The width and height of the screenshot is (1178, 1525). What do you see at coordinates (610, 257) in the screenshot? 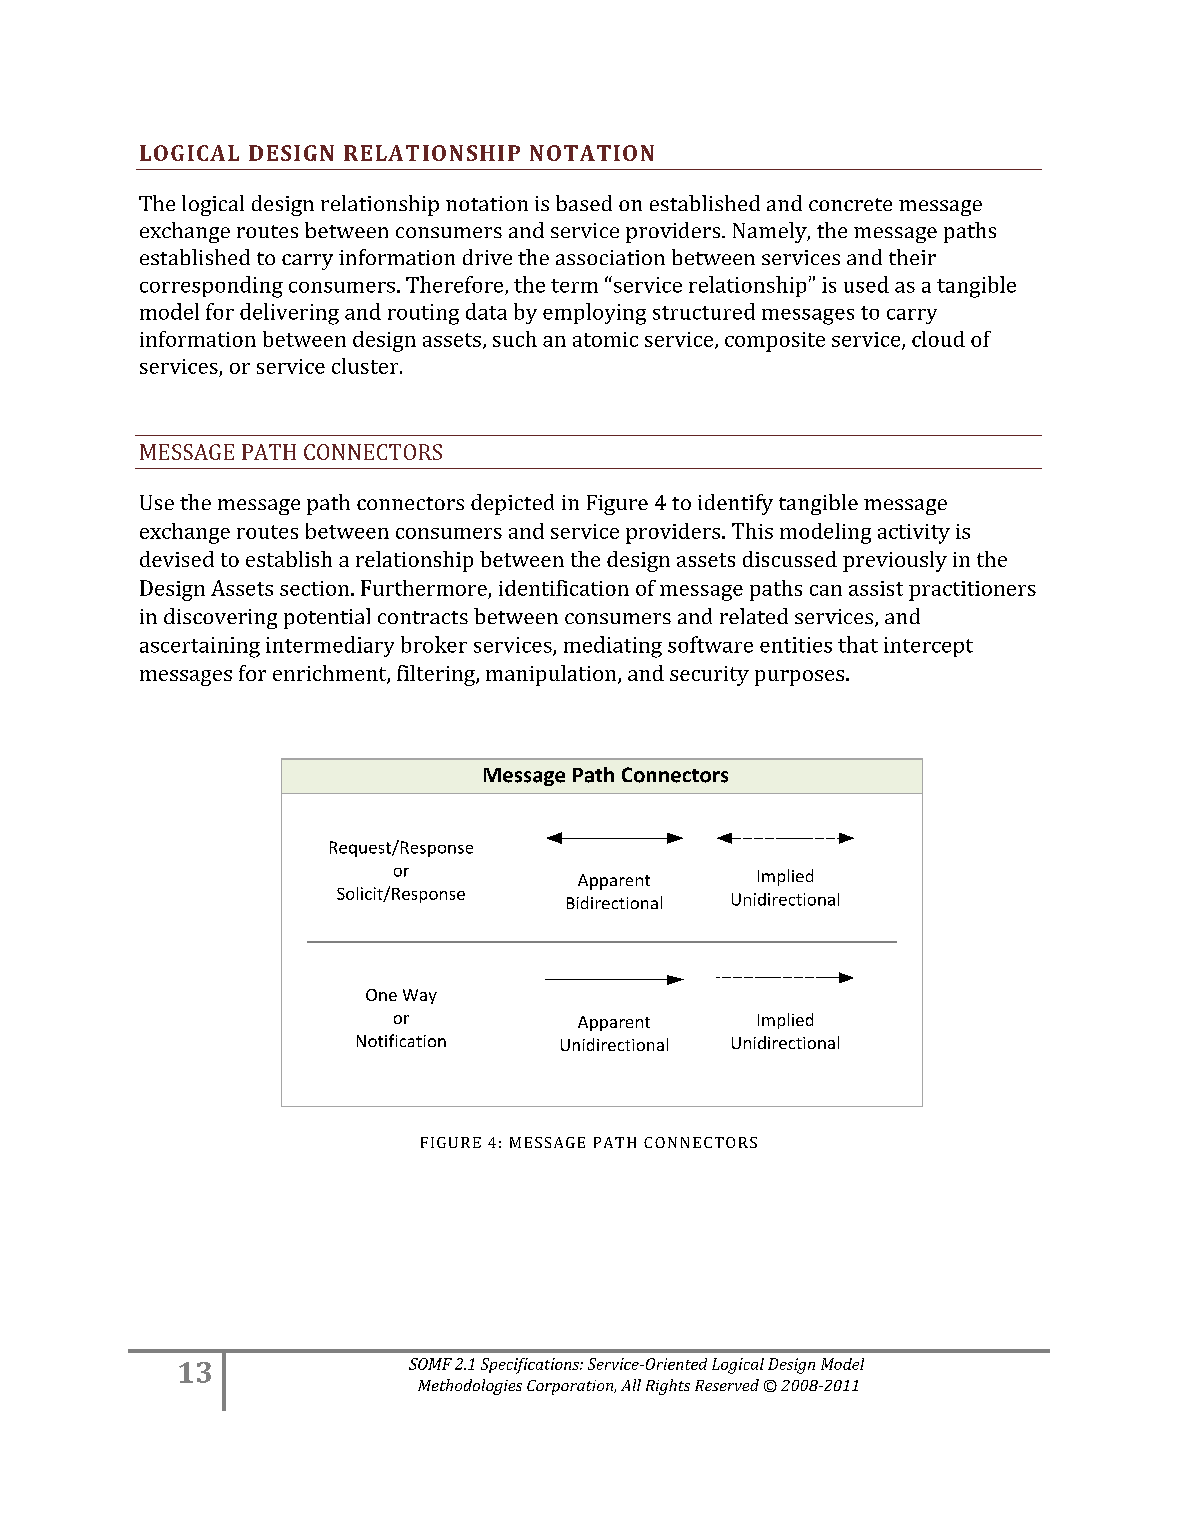
I see `association` at bounding box center [610, 257].
